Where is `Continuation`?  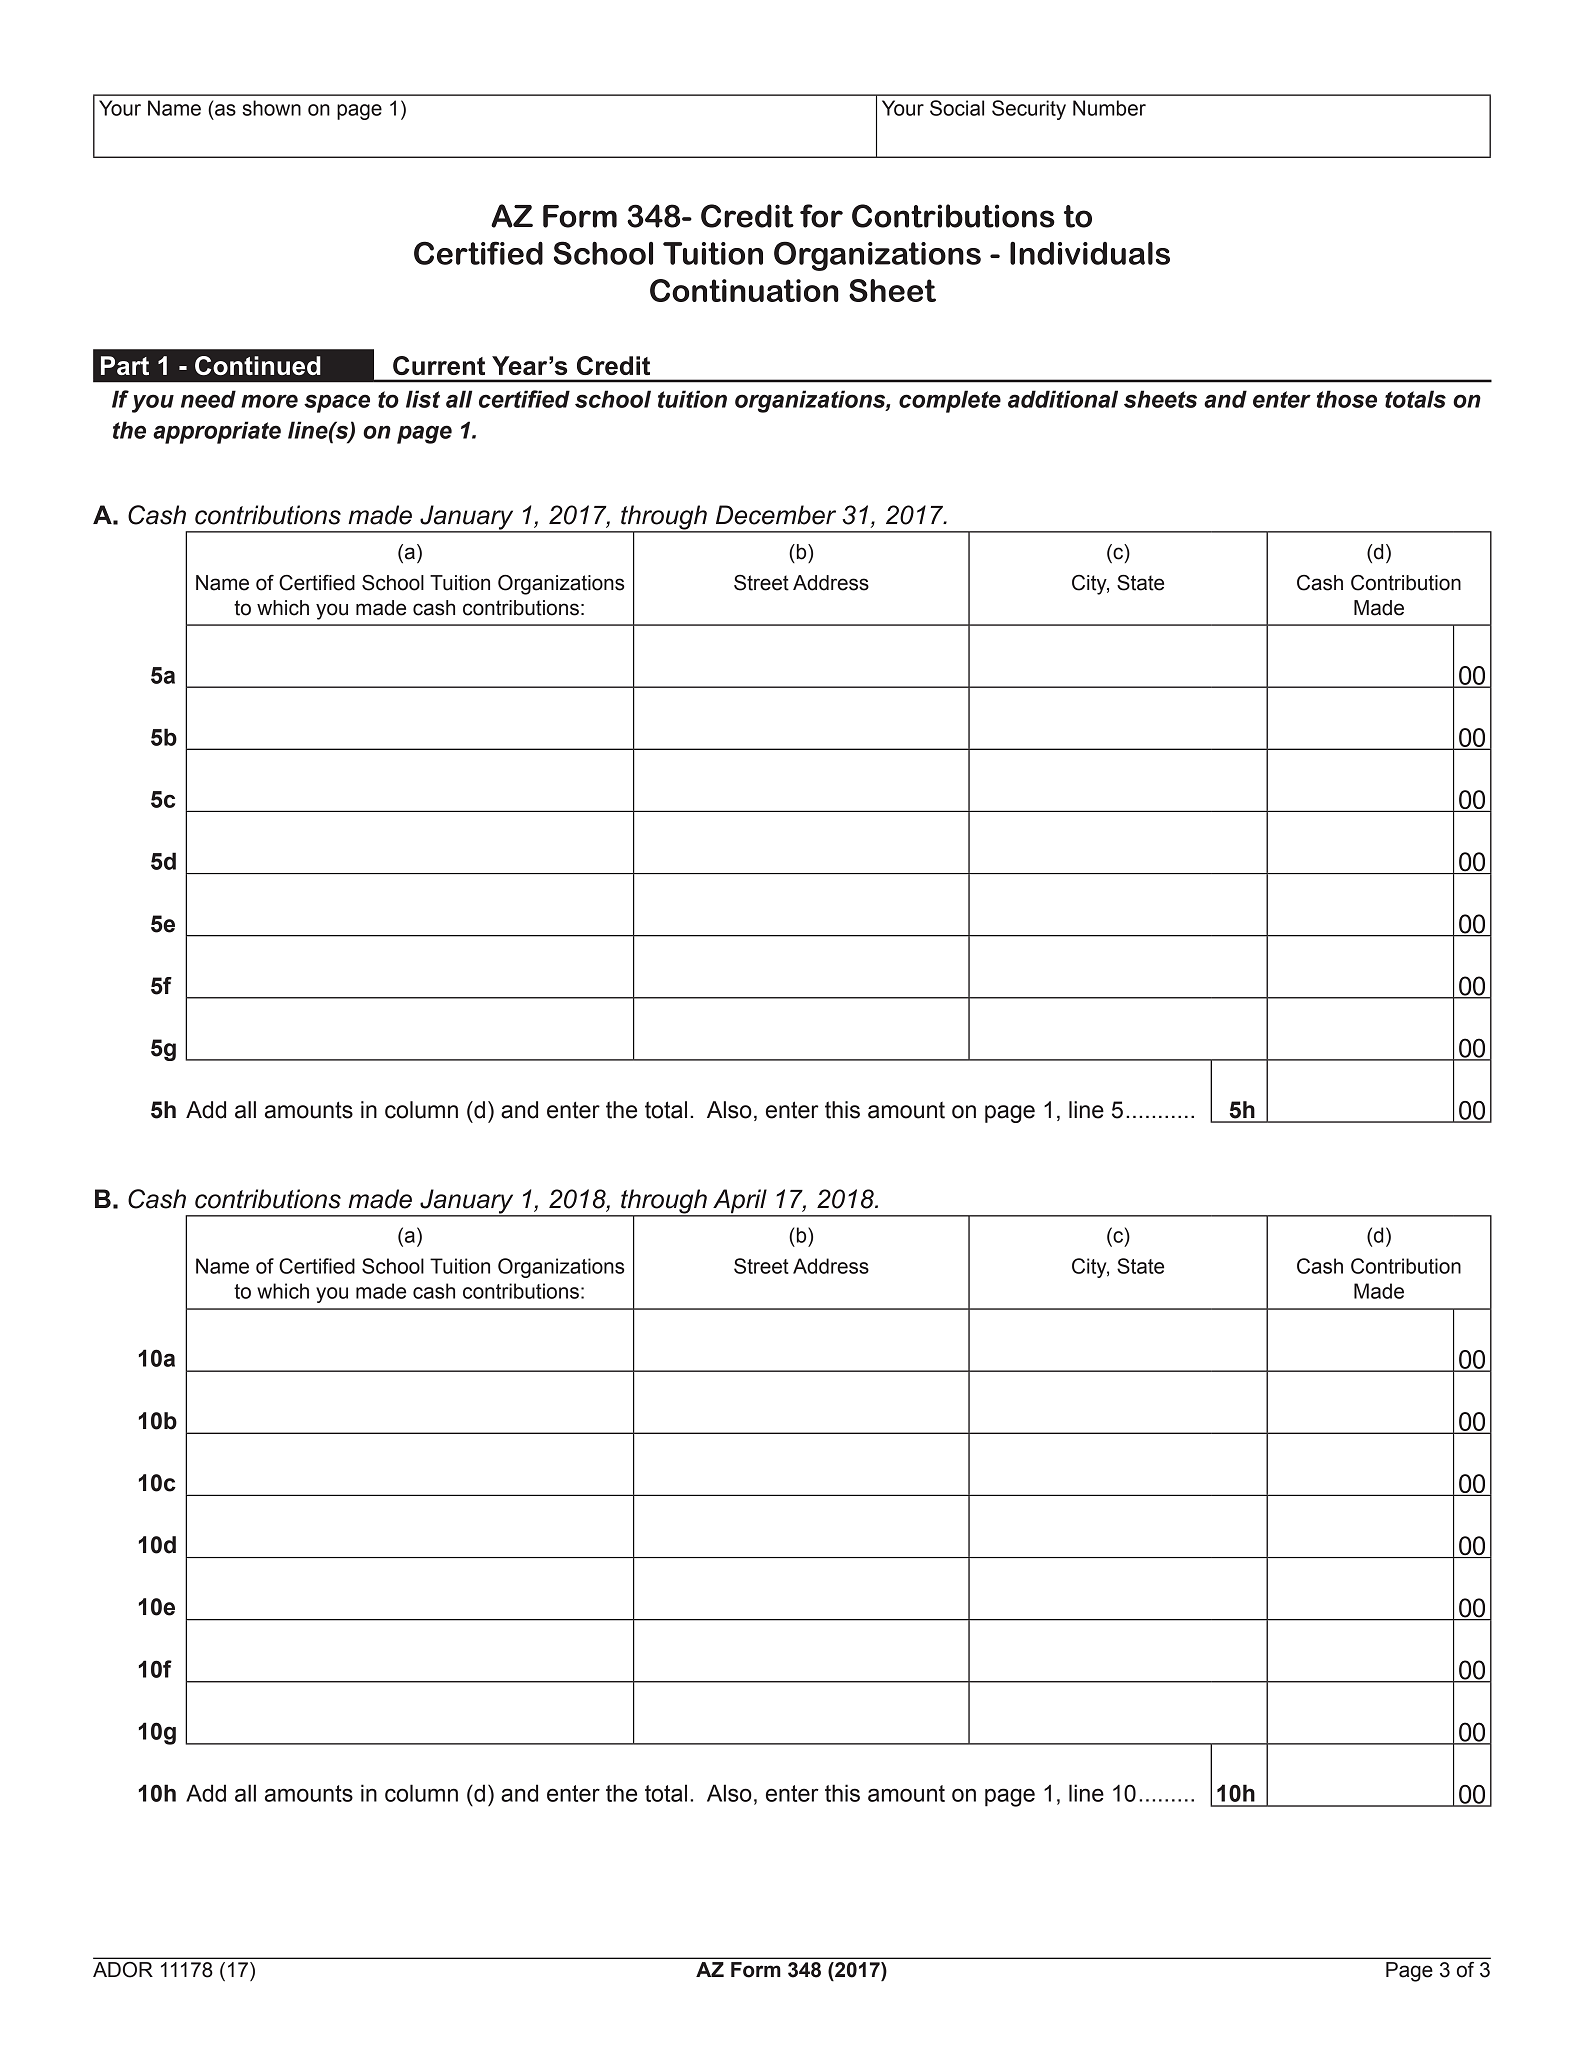 Continuation is located at coordinates (744, 290).
